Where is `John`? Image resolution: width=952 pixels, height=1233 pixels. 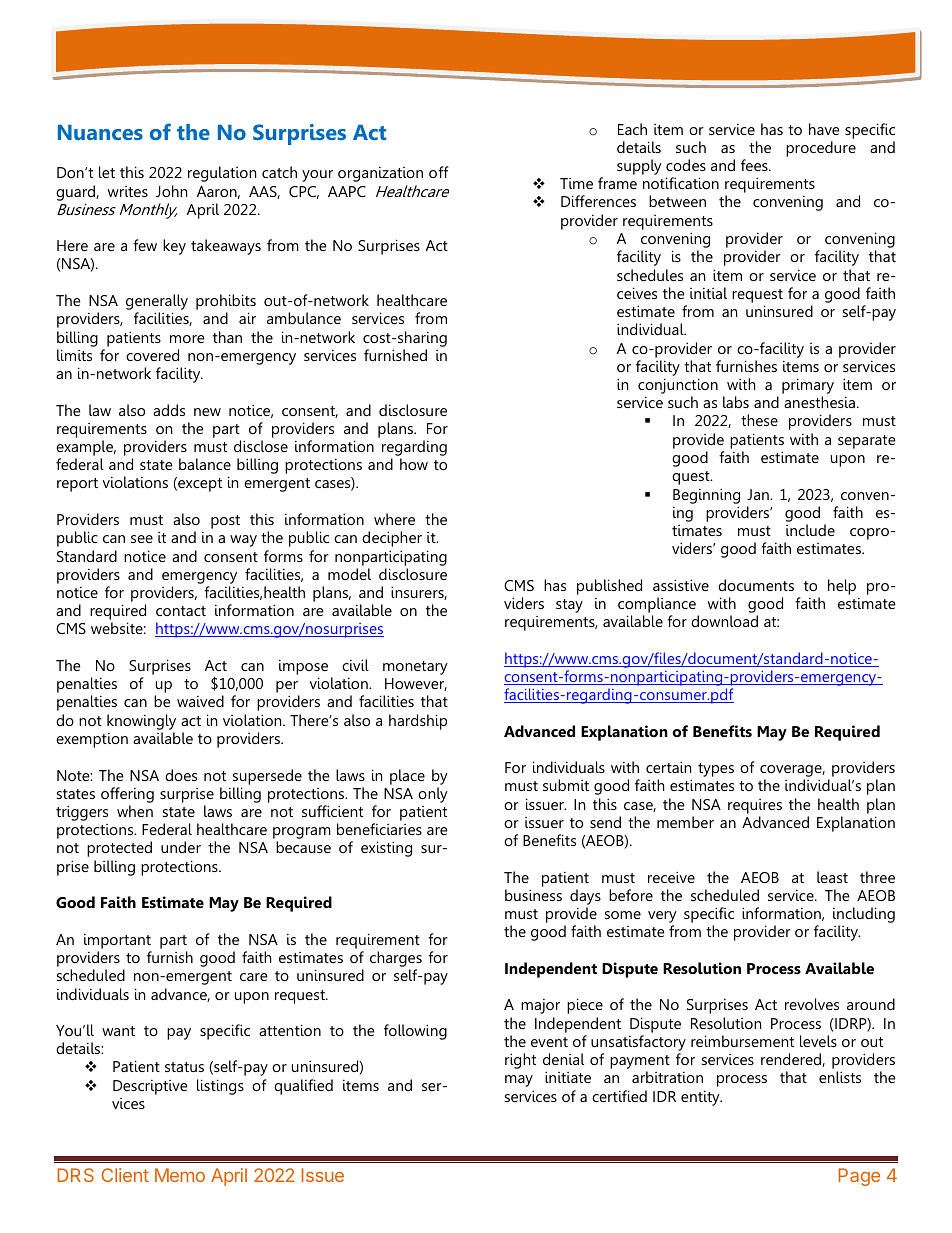 John is located at coordinates (171, 191).
